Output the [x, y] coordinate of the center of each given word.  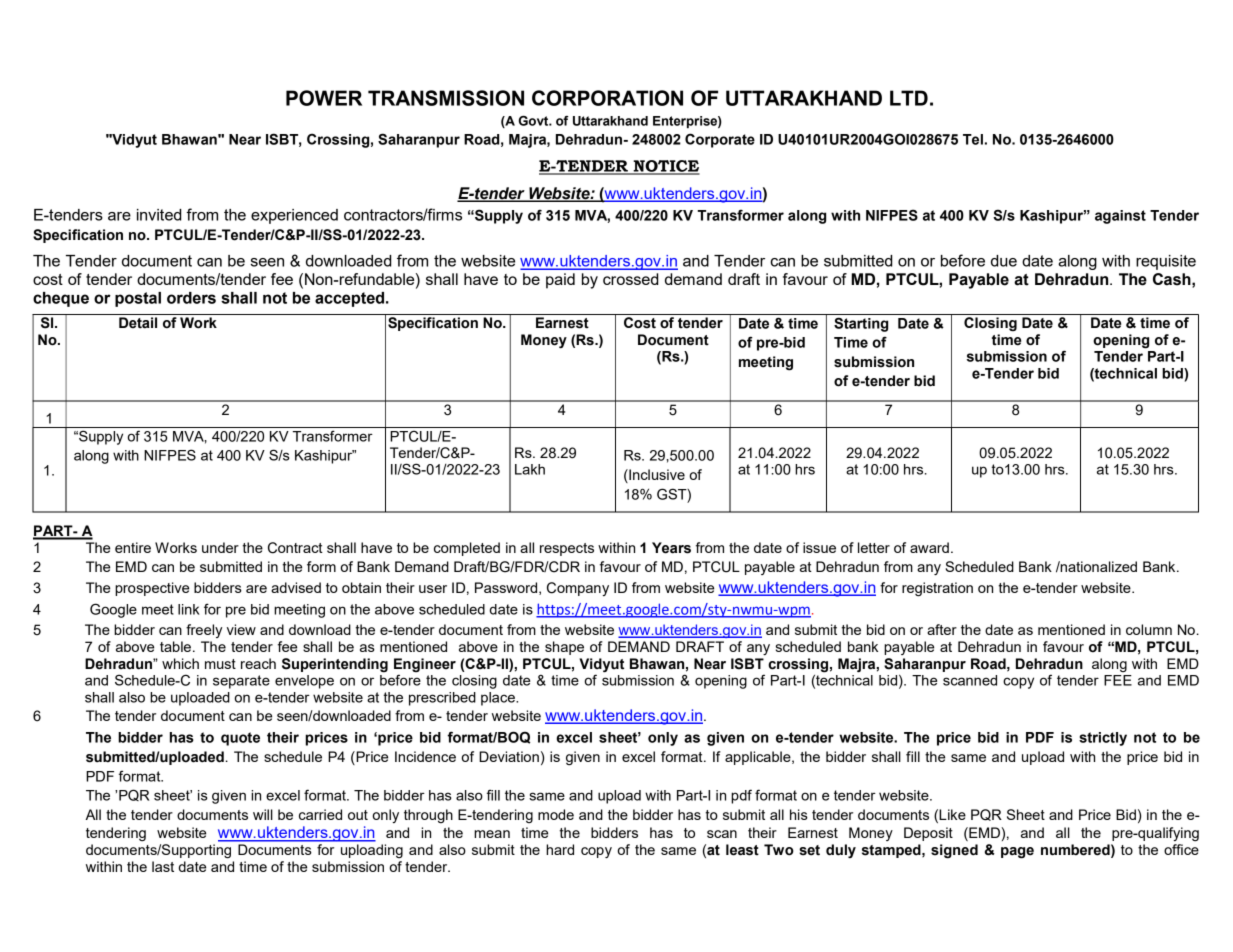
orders [191, 298]
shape [564, 648]
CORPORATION [607, 98]
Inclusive [656, 476]
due [1004, 261]
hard [560, 849]
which [180, 663]
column [1149, 629]
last [163, 866]
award [929, 547]
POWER [324, 98]
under [220, 547]
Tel [973, 139]
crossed [630, 279]
